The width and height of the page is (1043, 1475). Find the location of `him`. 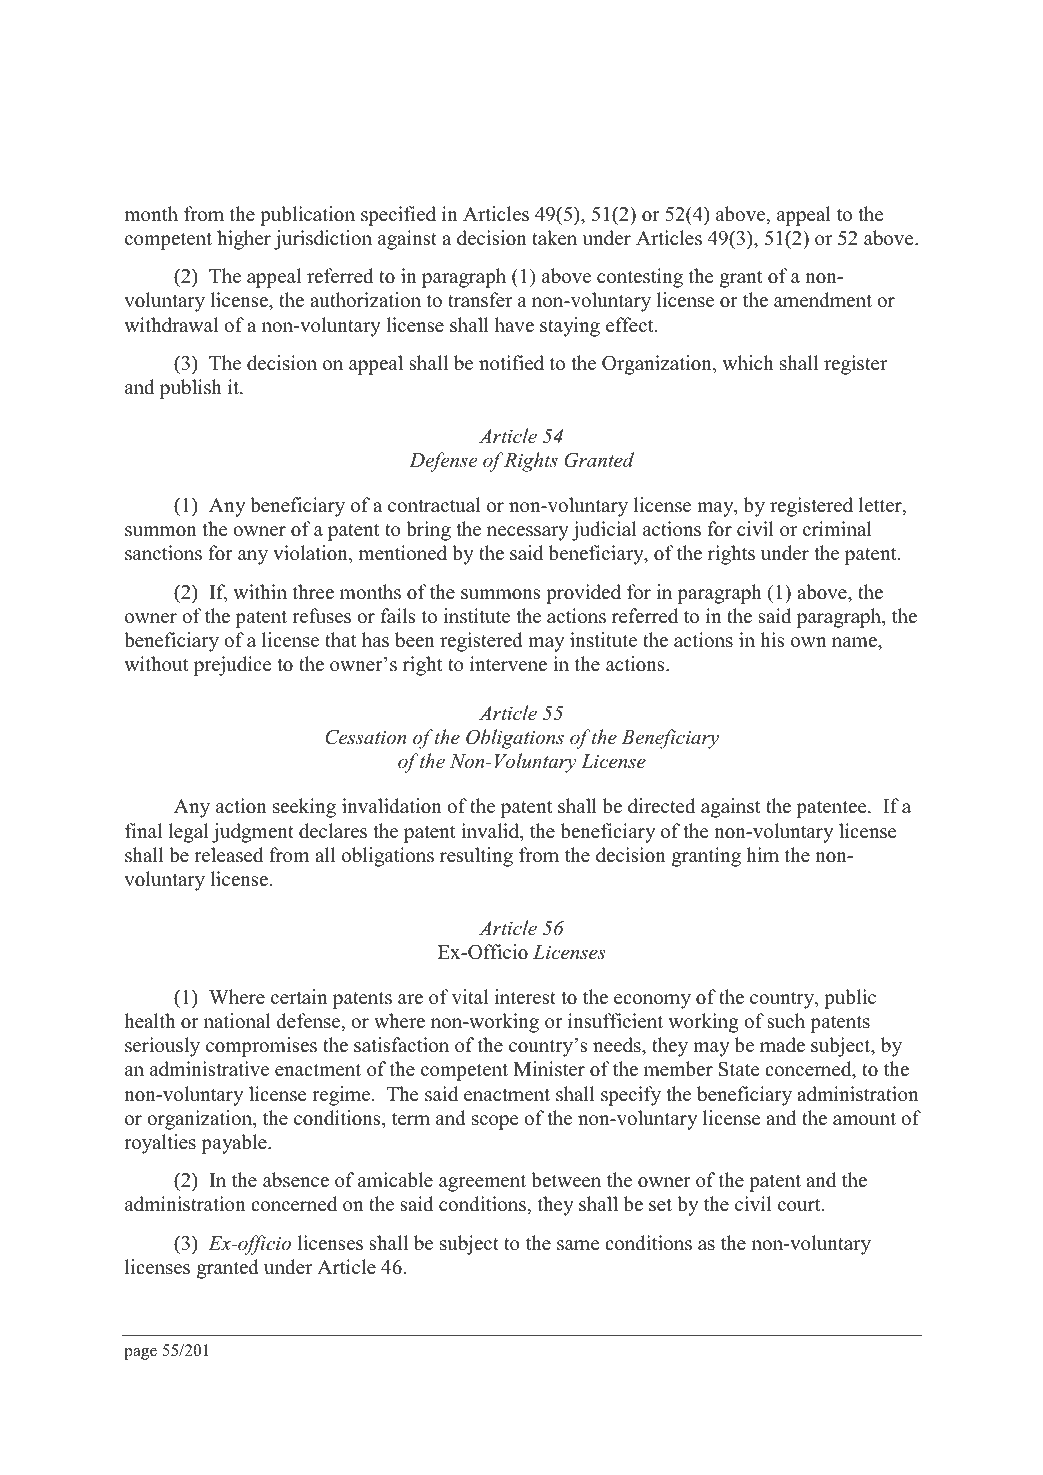

him is located at coordinates (762, 854).
